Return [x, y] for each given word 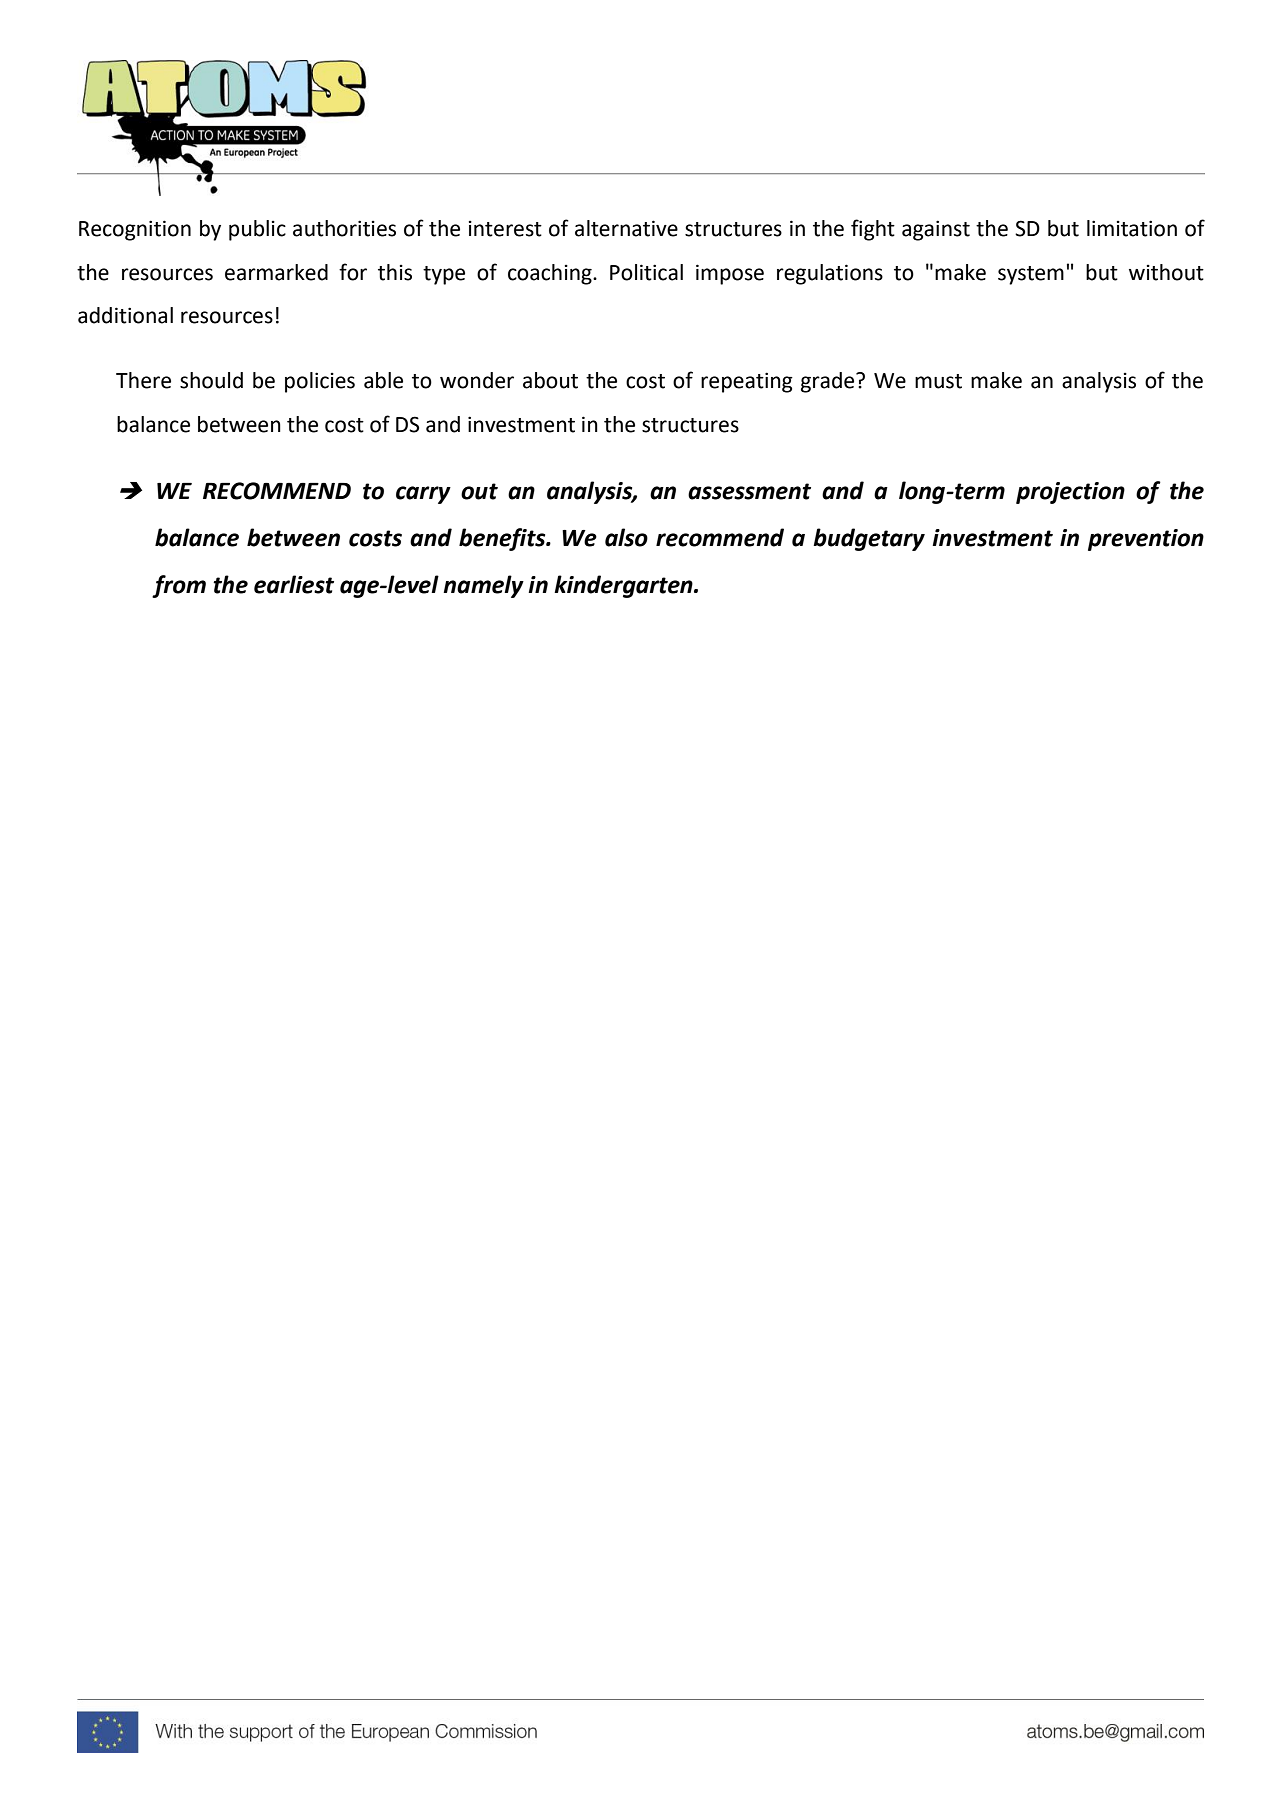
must [938, 381]
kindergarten [624, 586]
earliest [294, 584]
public [257, 230]
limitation [1132, 228]
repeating [747, 382]
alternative [626, 228]
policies [320, 382]
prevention [1146, 540]
